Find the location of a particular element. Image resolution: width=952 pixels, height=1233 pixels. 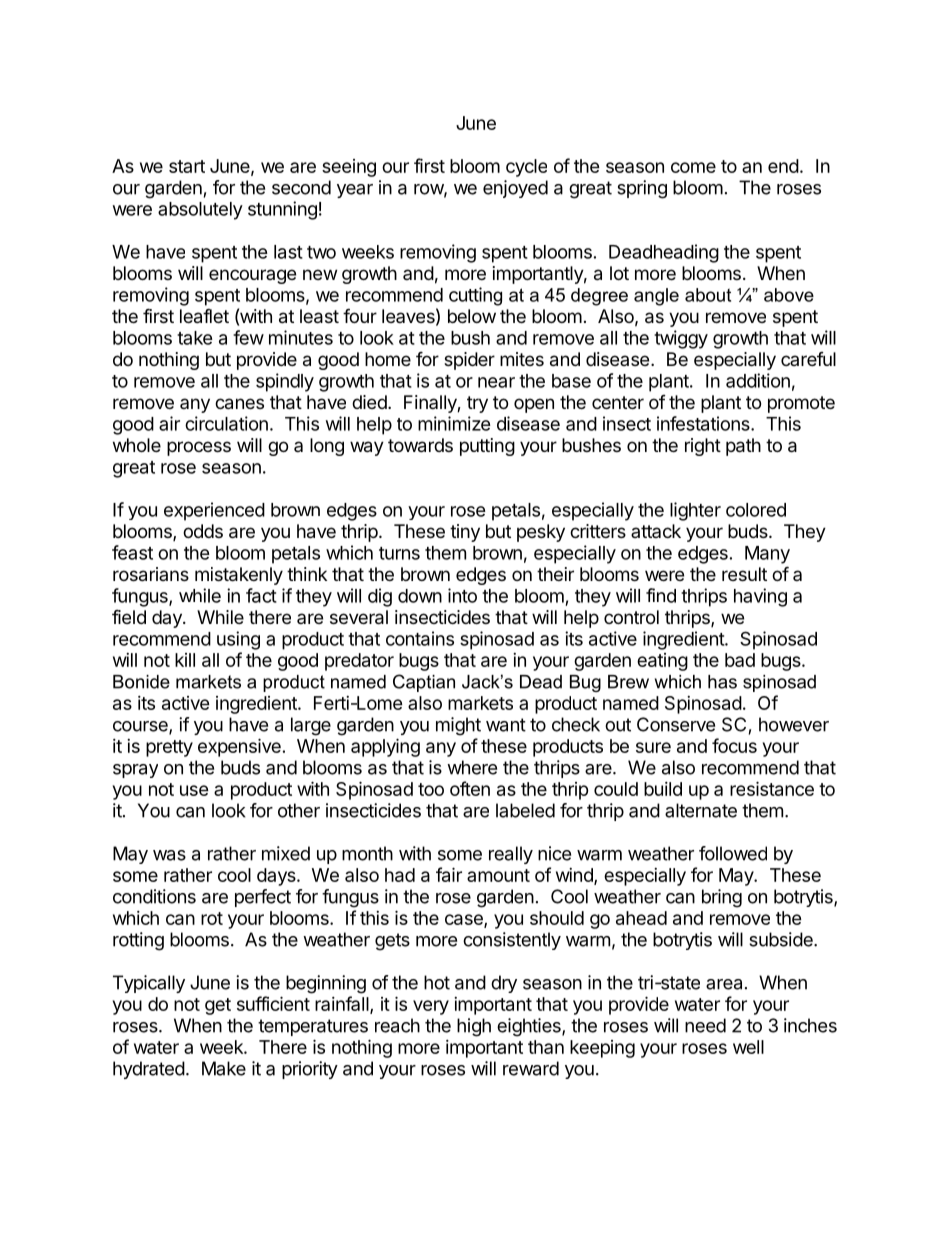

into is located at coordinates (462, 595).
